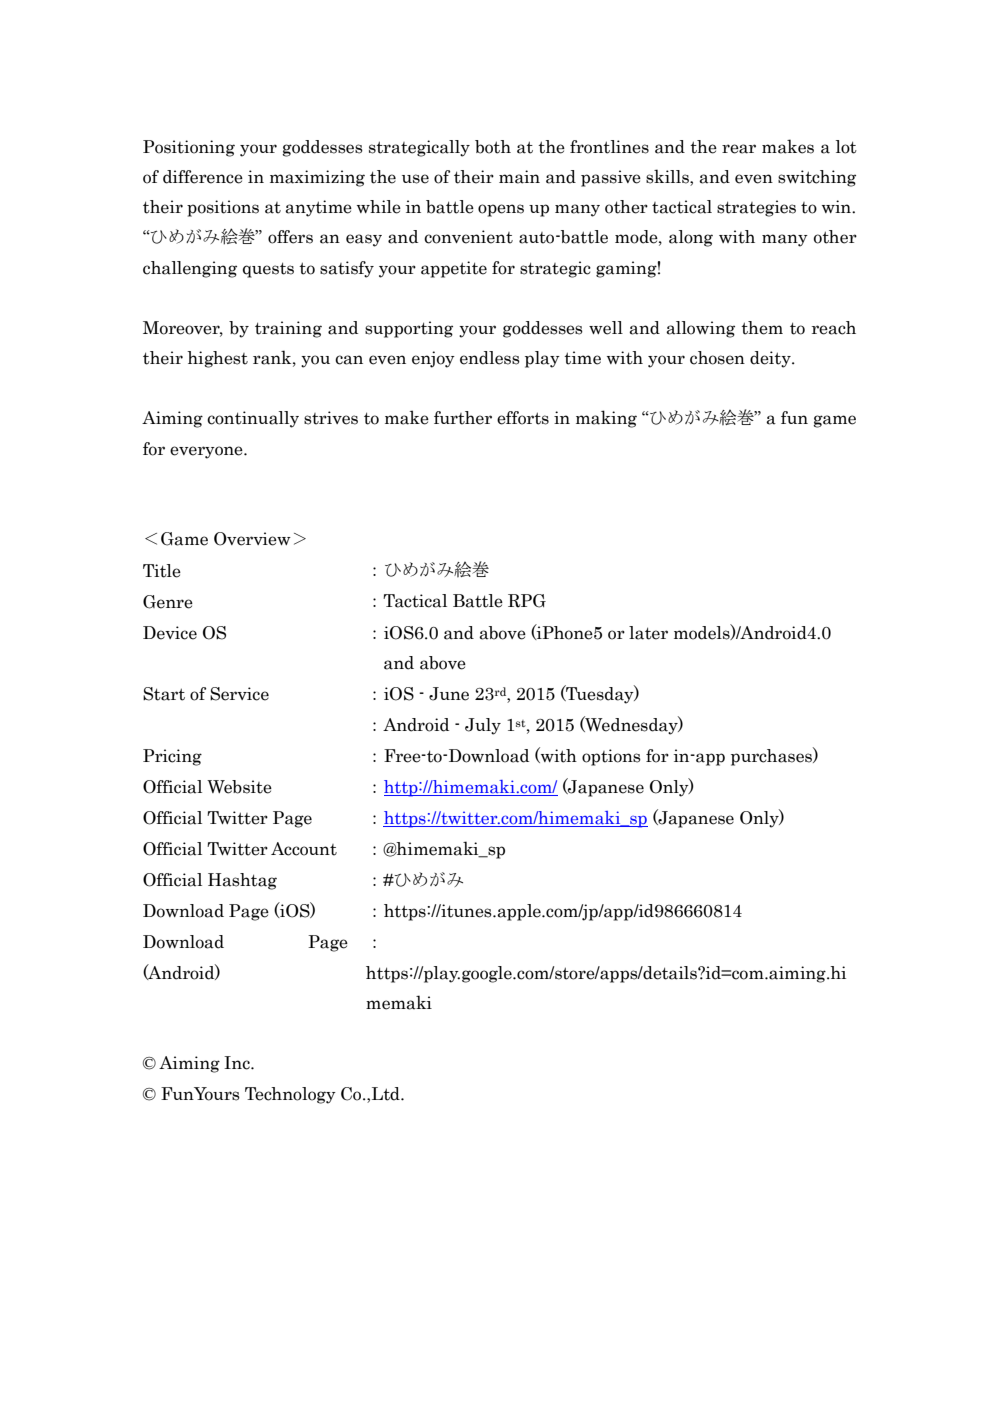  I want to click on Inc, so click(238, 1063).
